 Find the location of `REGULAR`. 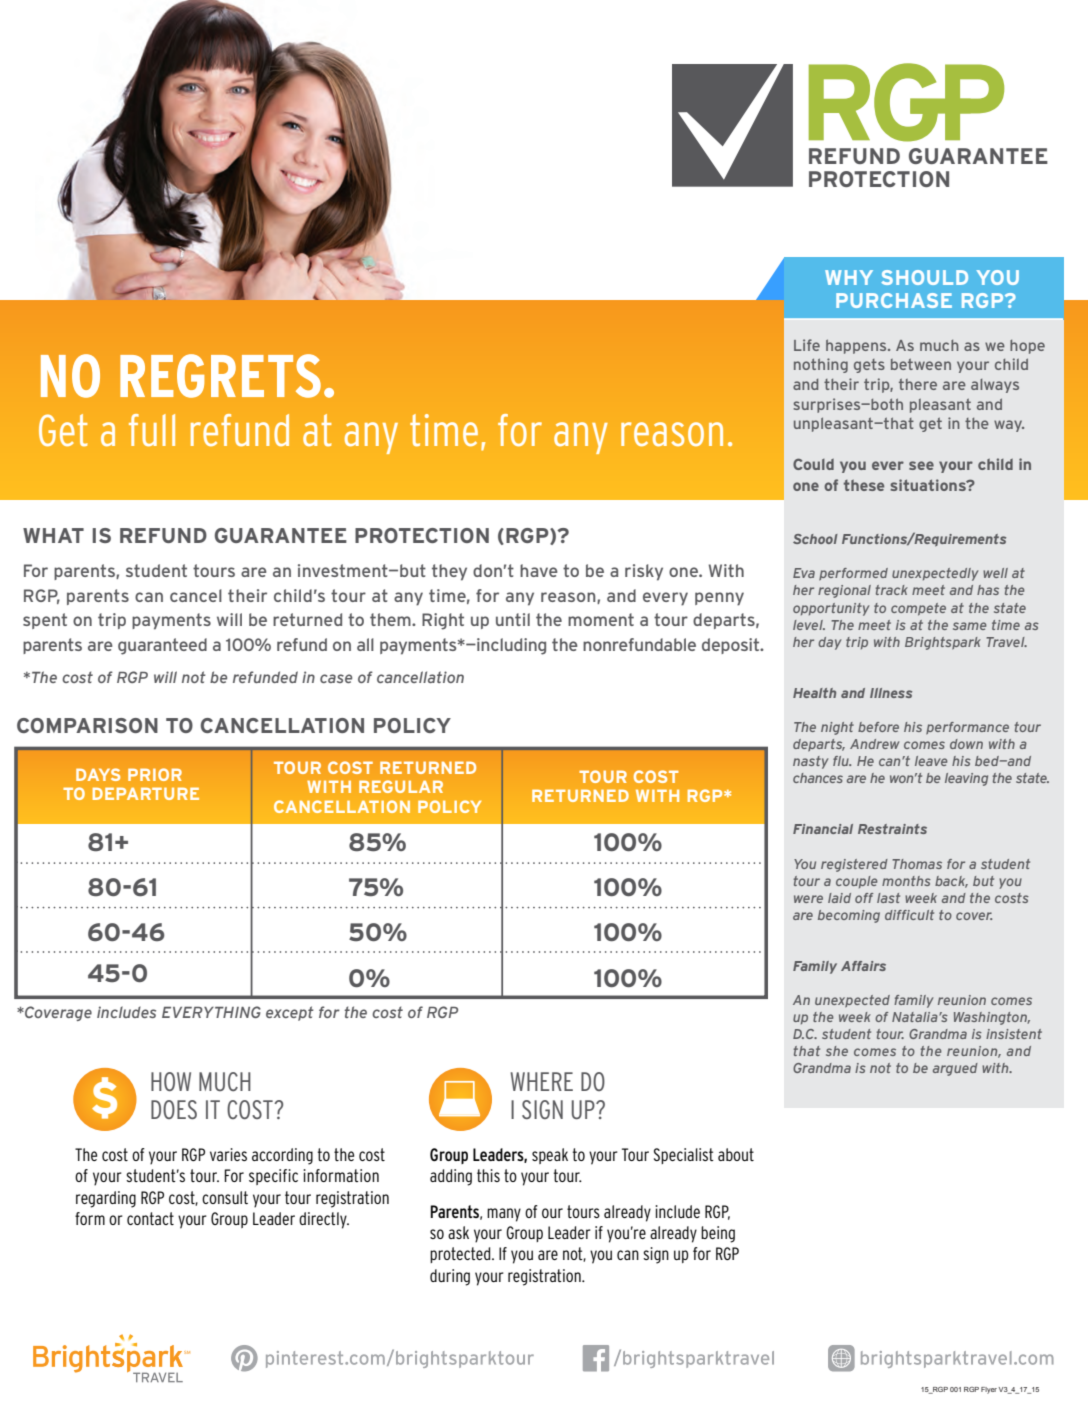

REGULAR is located at coordinates (401, 786).
